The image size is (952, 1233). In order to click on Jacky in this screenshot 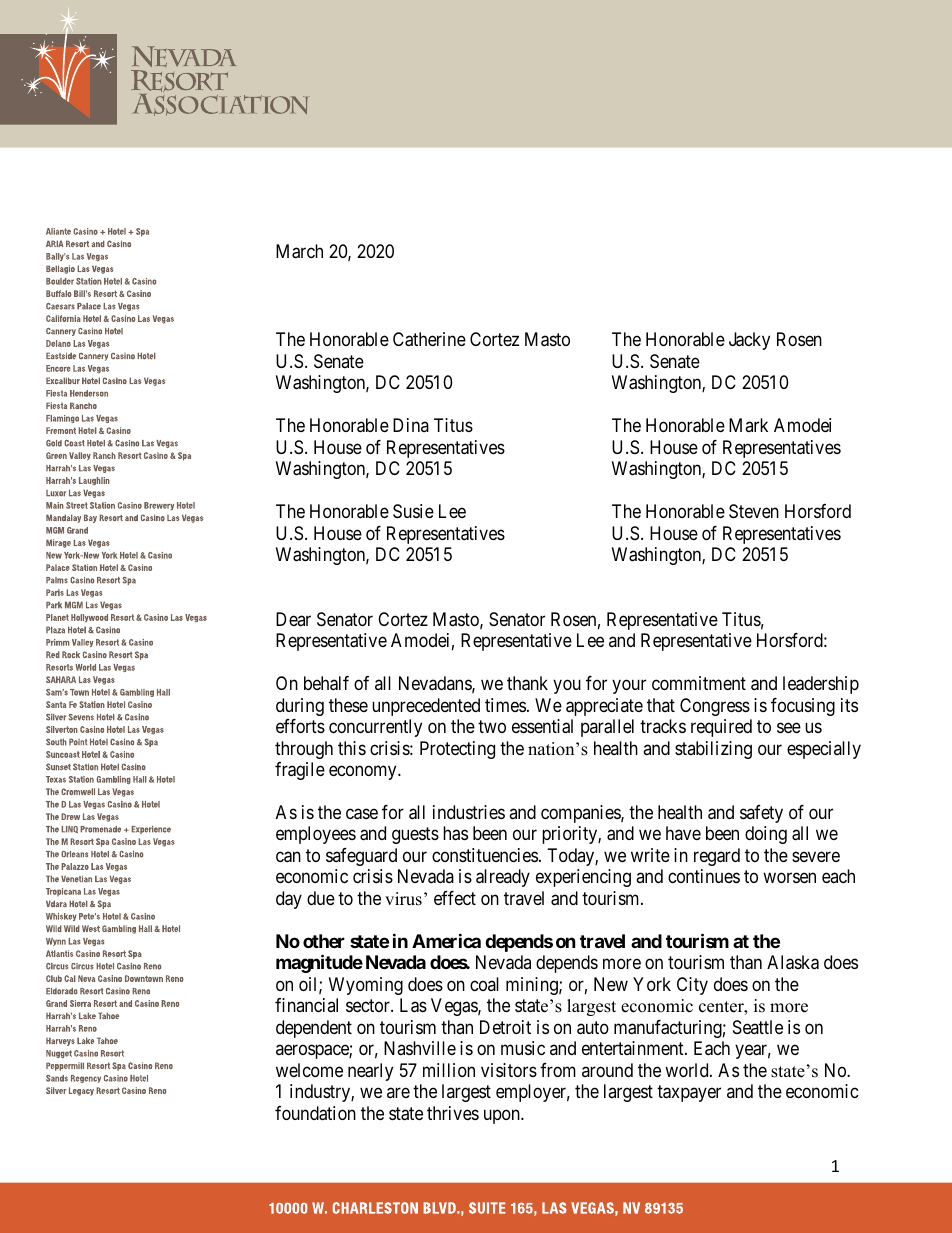, I will do `click(749, 341)`.
